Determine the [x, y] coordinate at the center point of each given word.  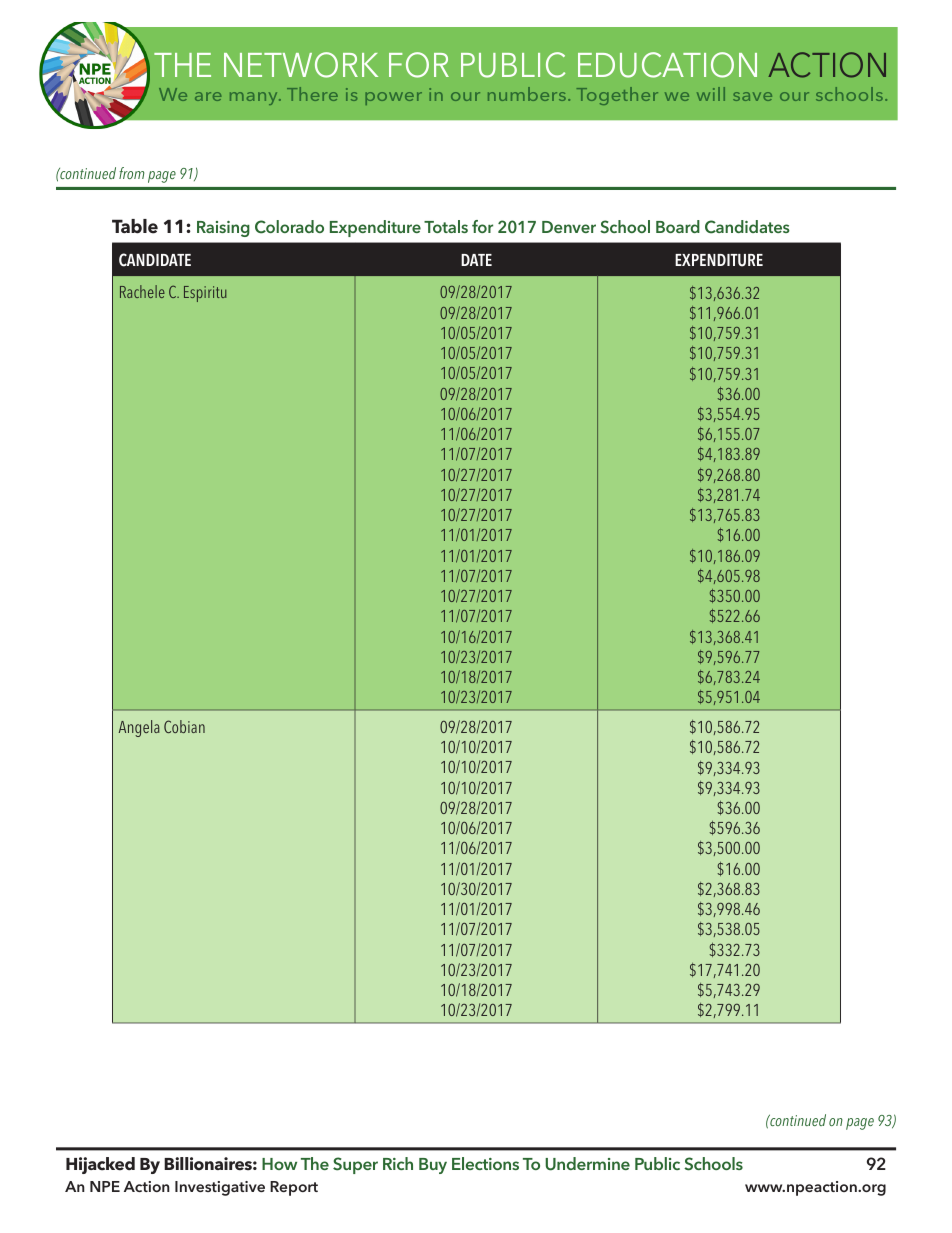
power [393, 98]
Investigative [220, 1188]
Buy [433, 1166]
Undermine [587, 1164]
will [711, 94]
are [208, 96]
